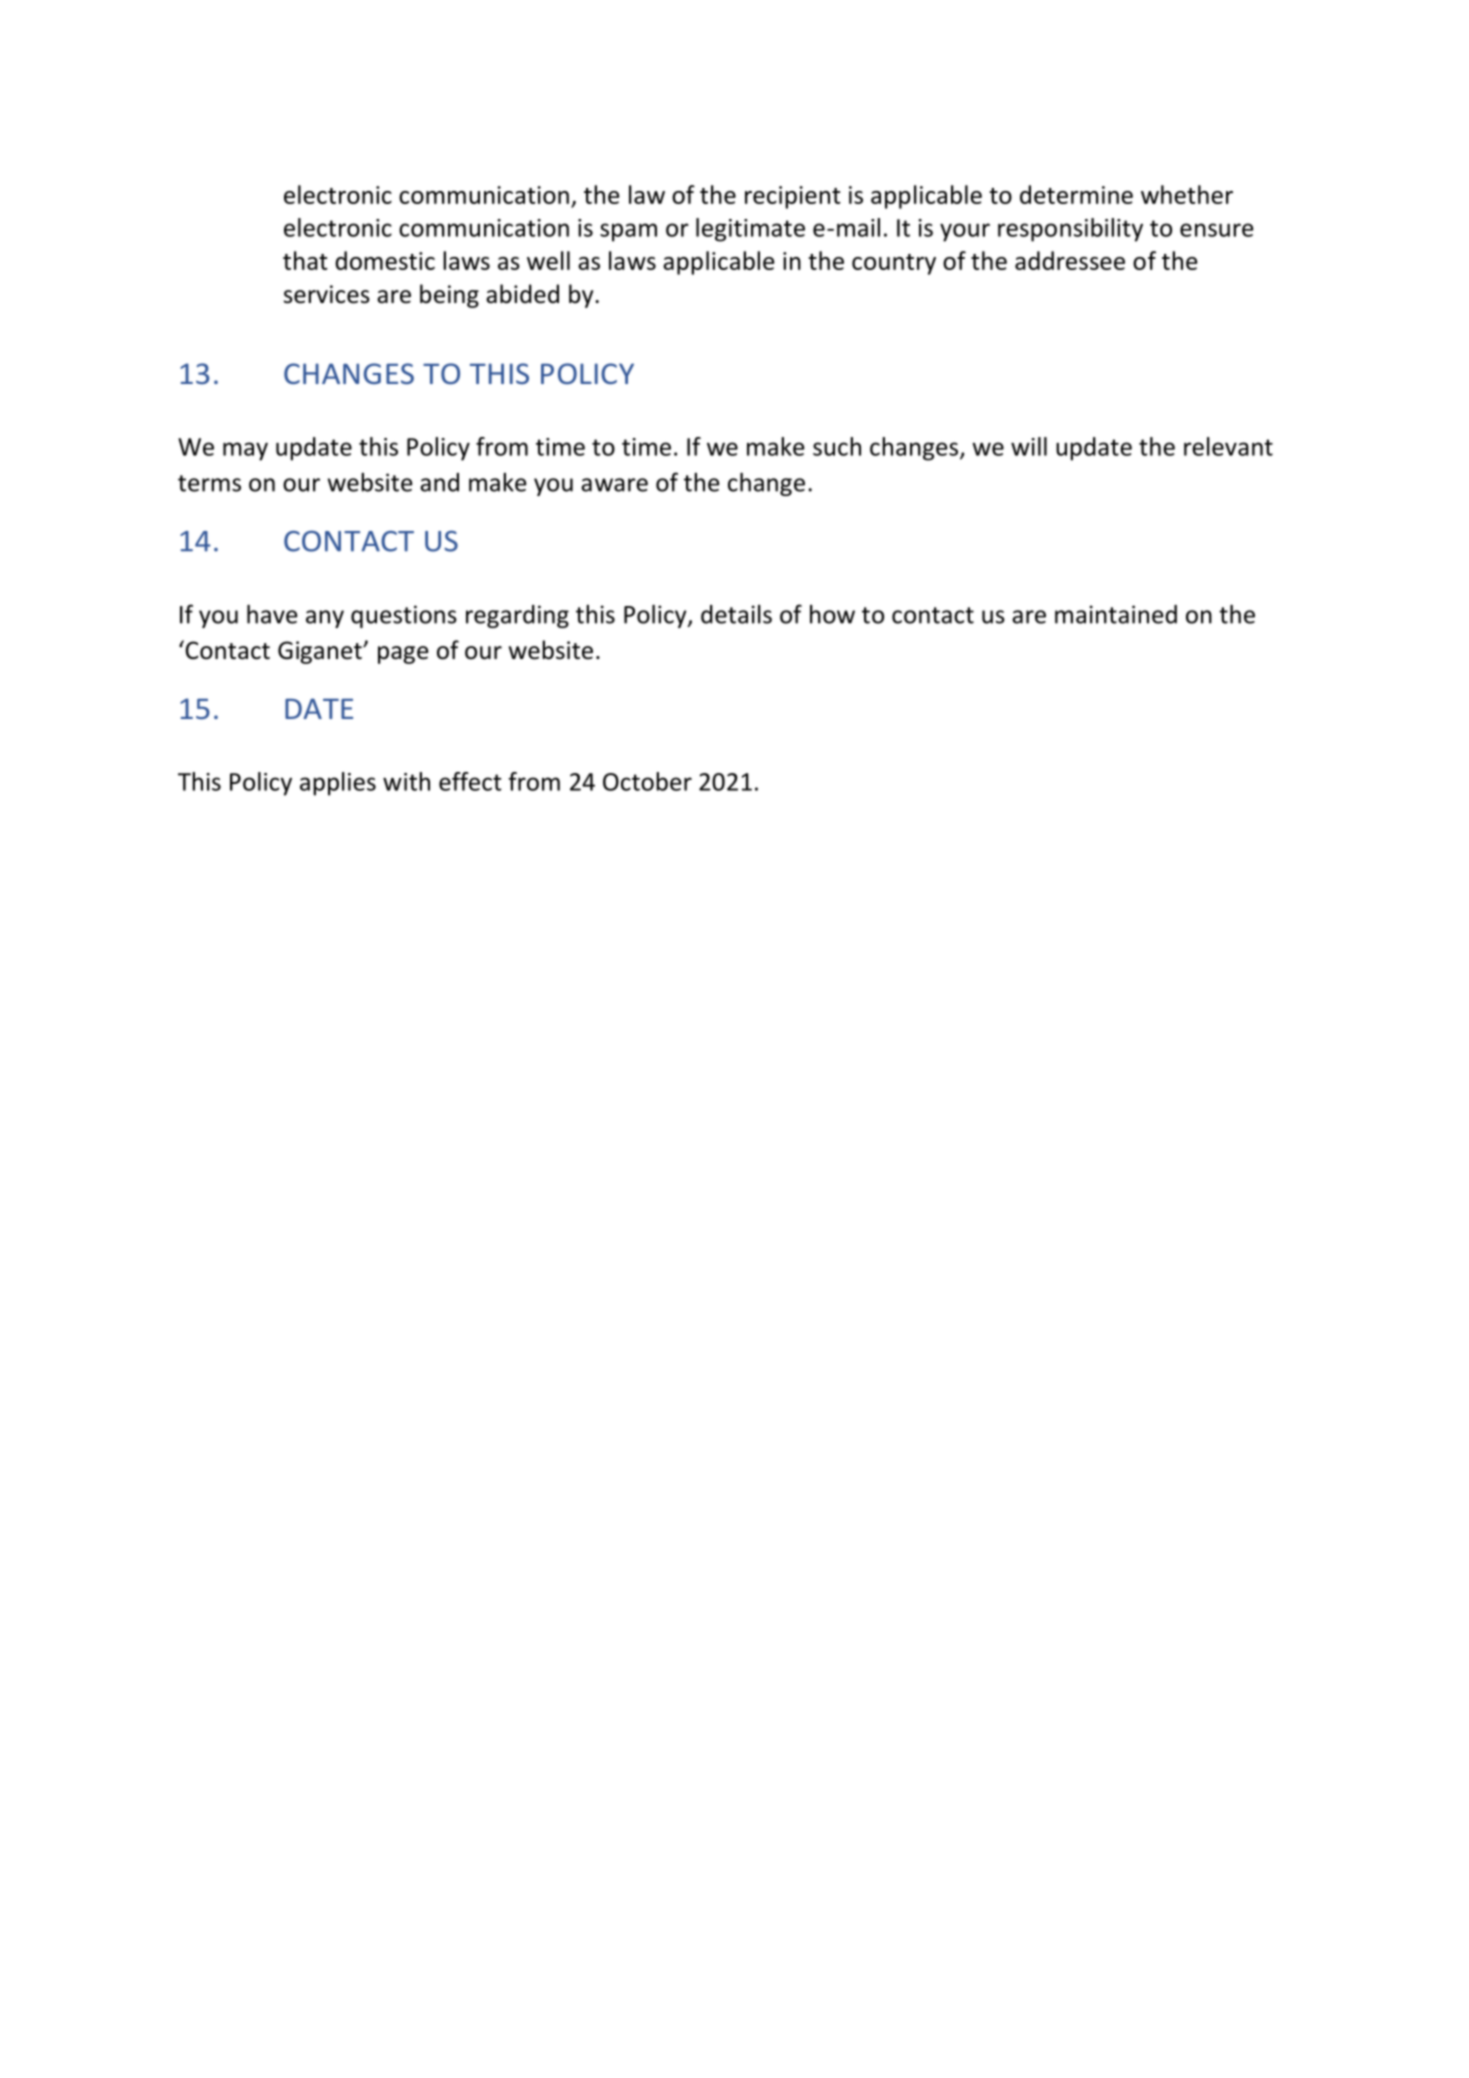 Image resolution: width=1469 pixels, height=2078 pixels. I want to click on legitimate, so click(750, 230).
